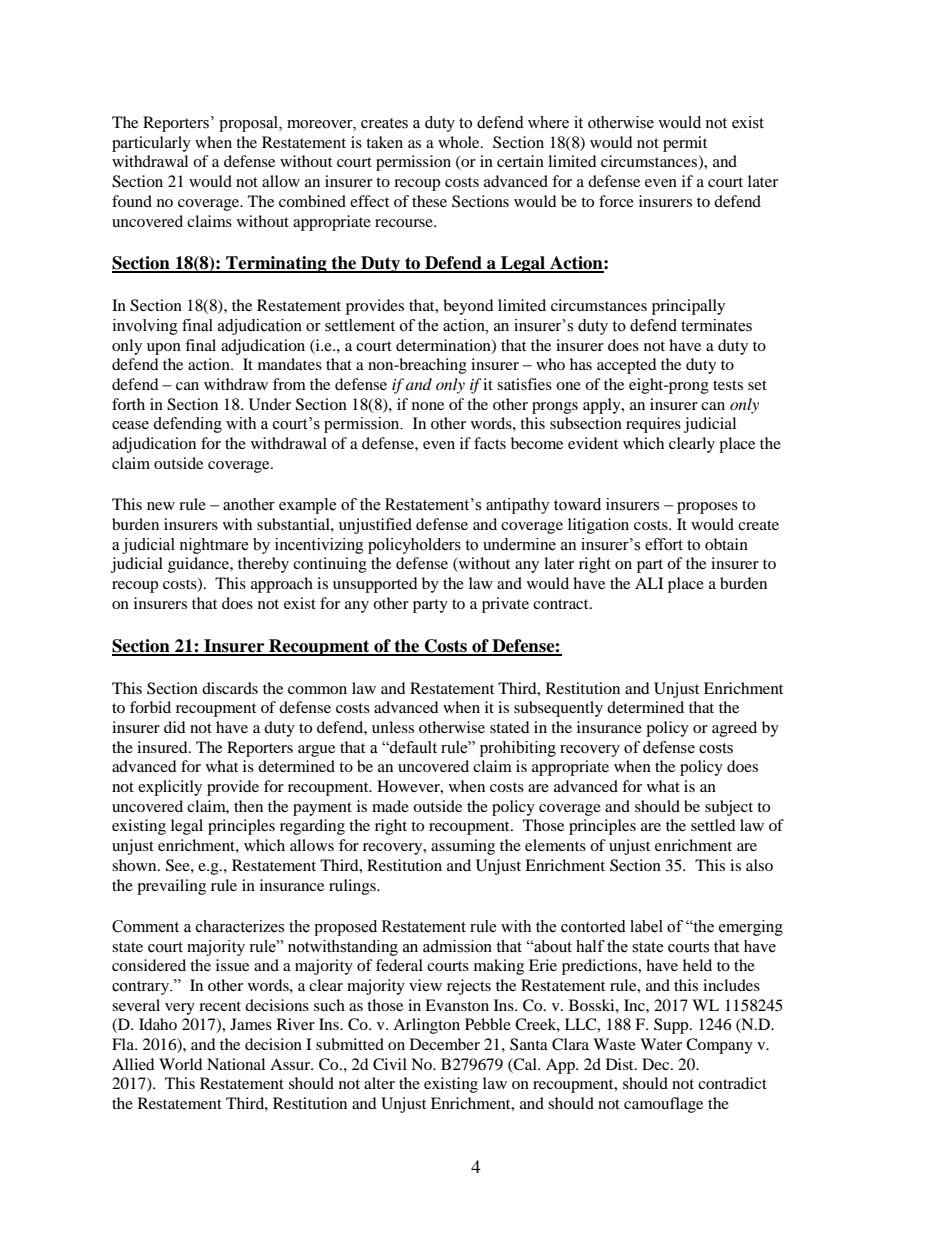 The width and height of the image is (952, 1233). Describe the element at coordinates (181, 1064) in the image. I see `World` at that location.
